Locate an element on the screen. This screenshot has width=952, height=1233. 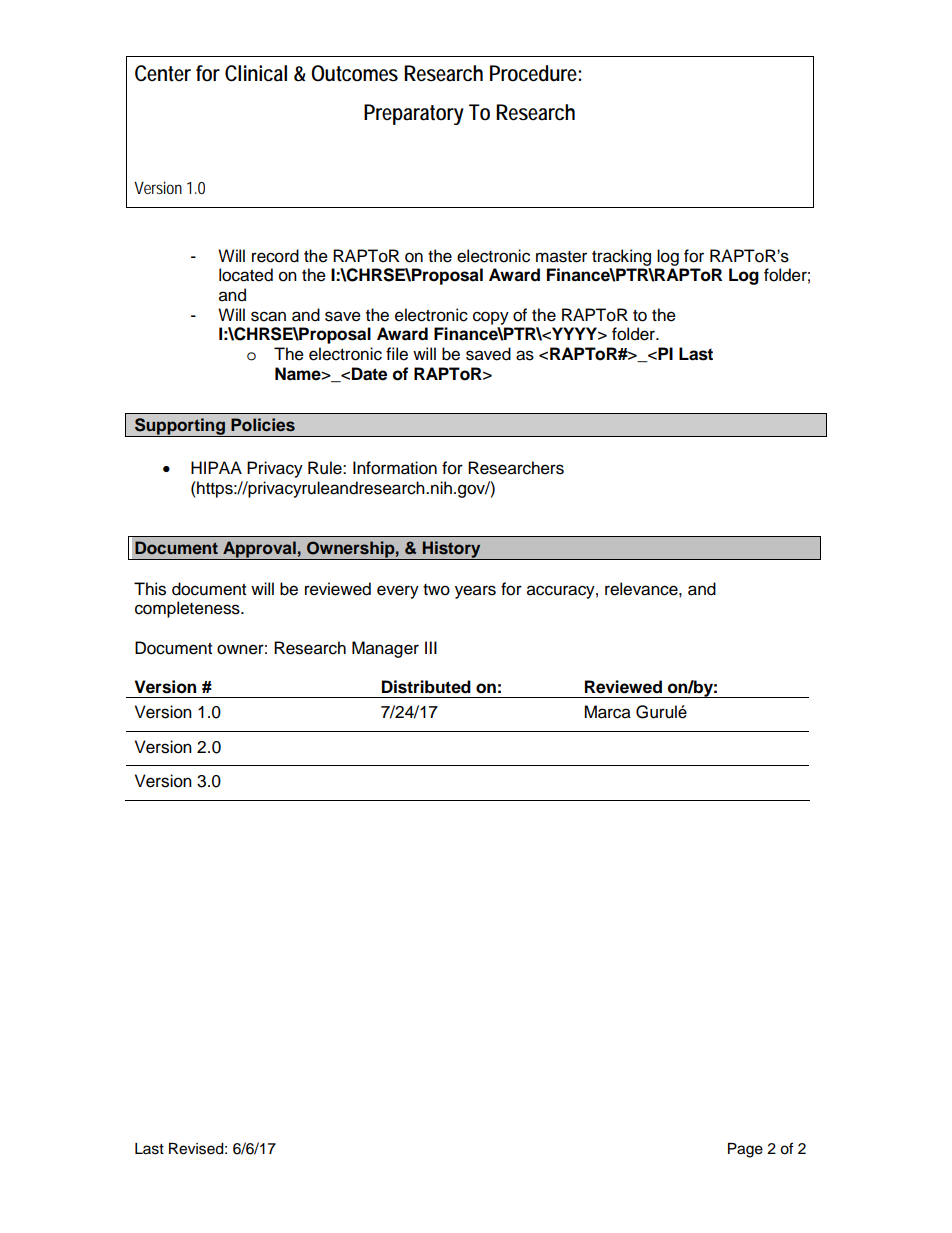
master is located at coordinates (561, 257).
